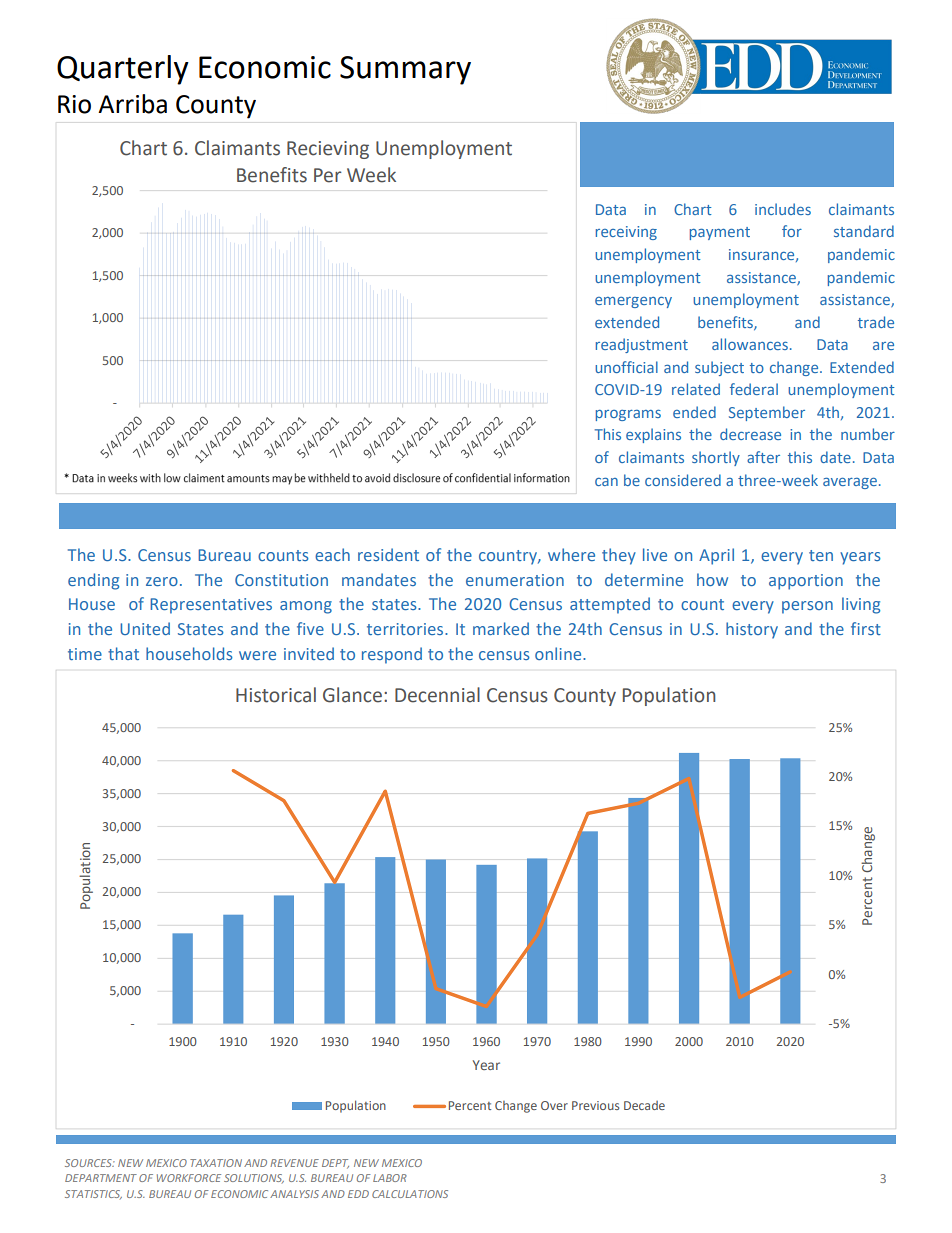 This screenshot has width=952, height=1233. Describe the element at coordinates (145, 628) in the screenshot. I see `United` at that location.
